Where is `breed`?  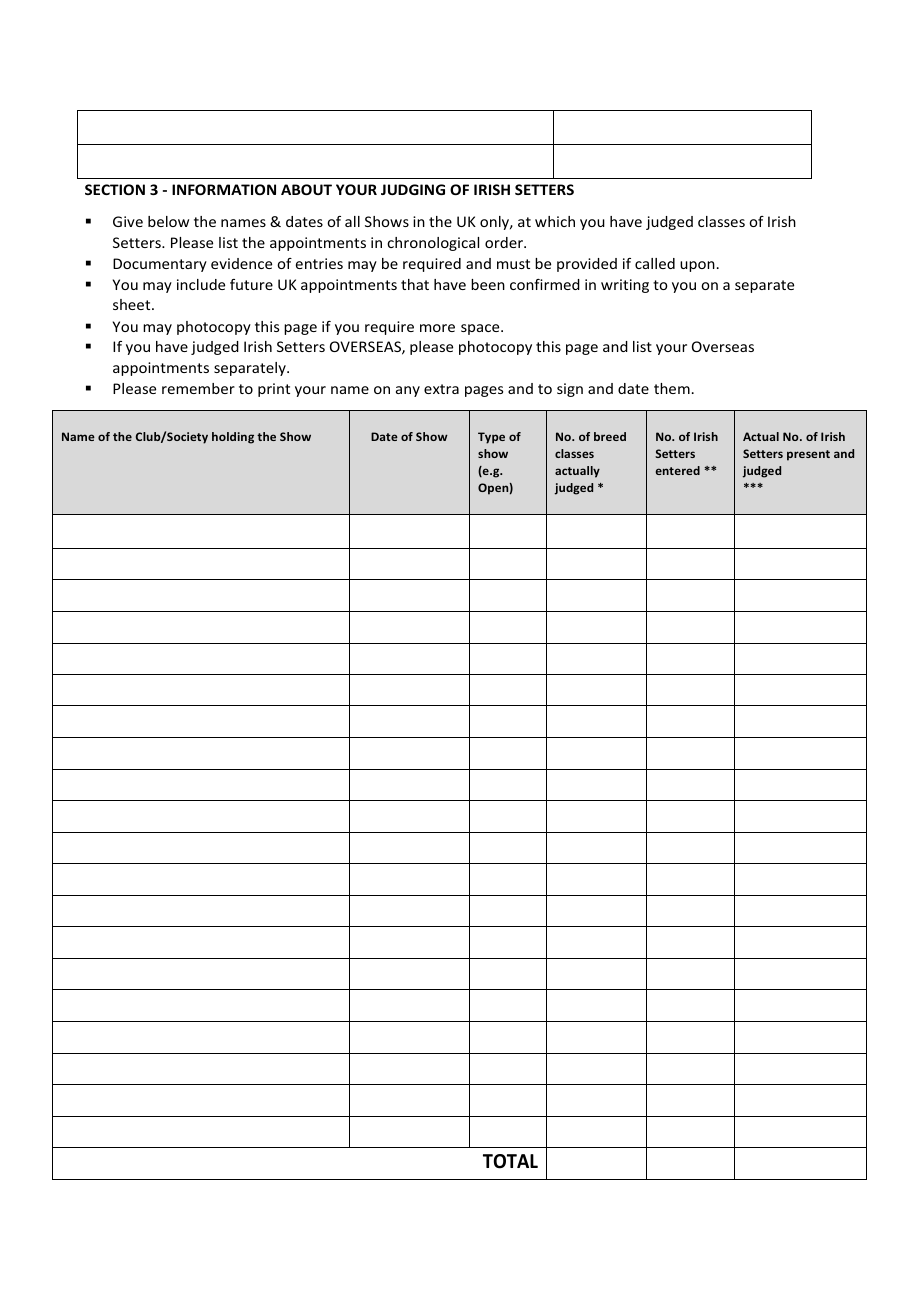
breed is located at coordinates (610, 436).
